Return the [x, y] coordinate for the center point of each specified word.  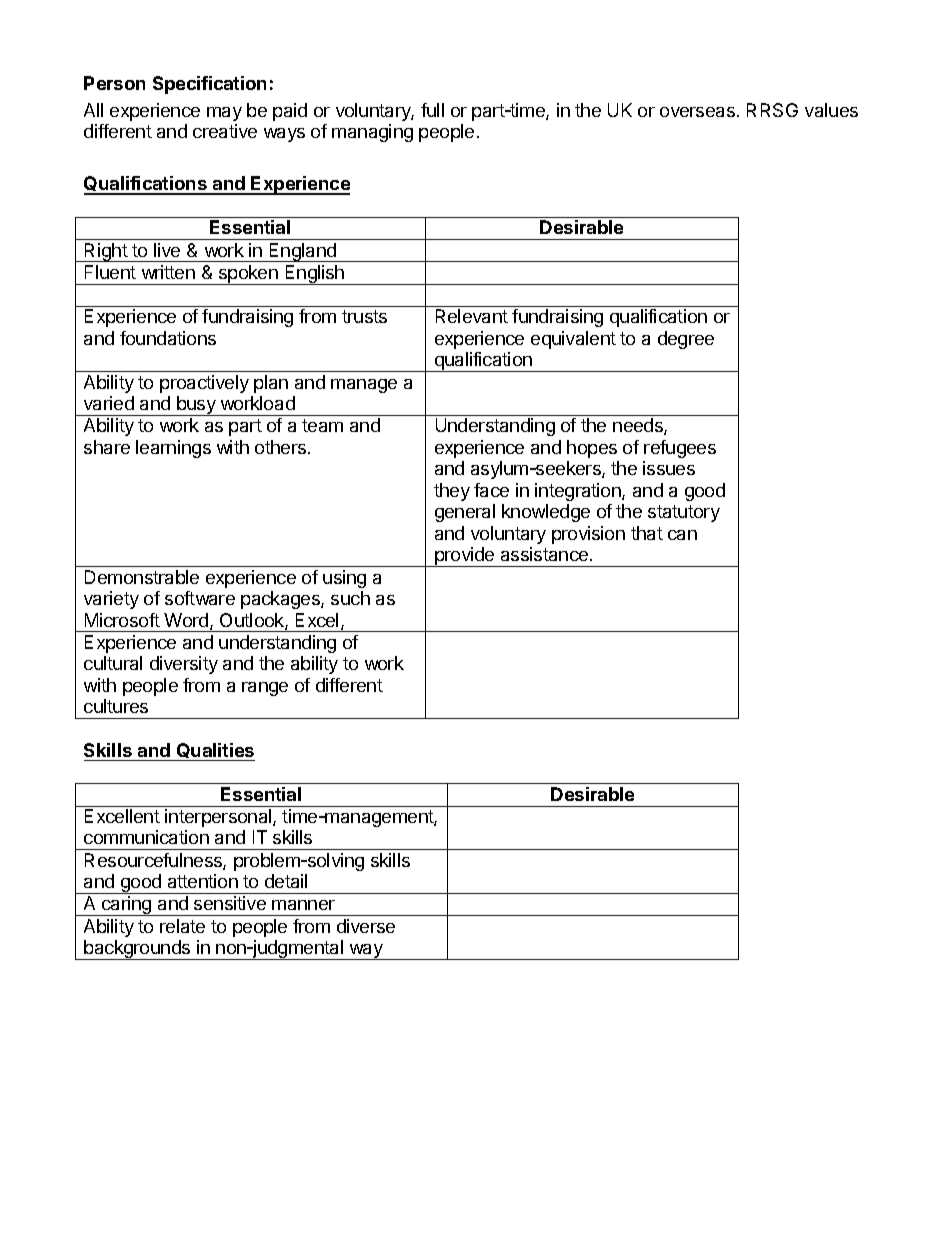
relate [182, 926]
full [432, 110]
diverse [366, 926]
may [224, 114]
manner [303, 905]
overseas [697, 112]
